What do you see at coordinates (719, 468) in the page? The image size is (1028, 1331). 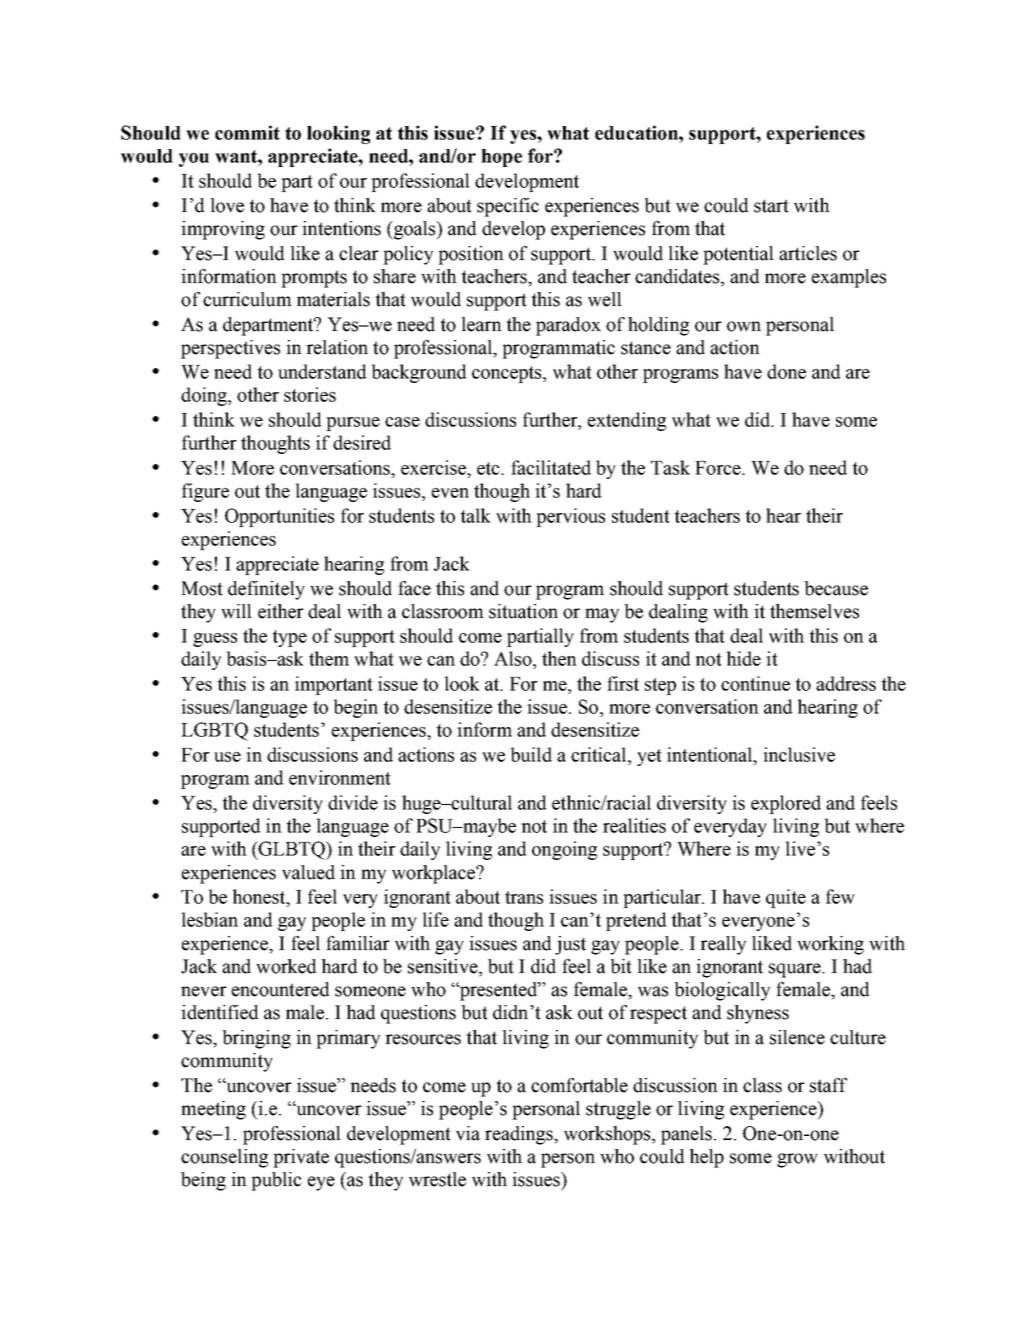 I see `Force` at bounding box center [719, 468].
